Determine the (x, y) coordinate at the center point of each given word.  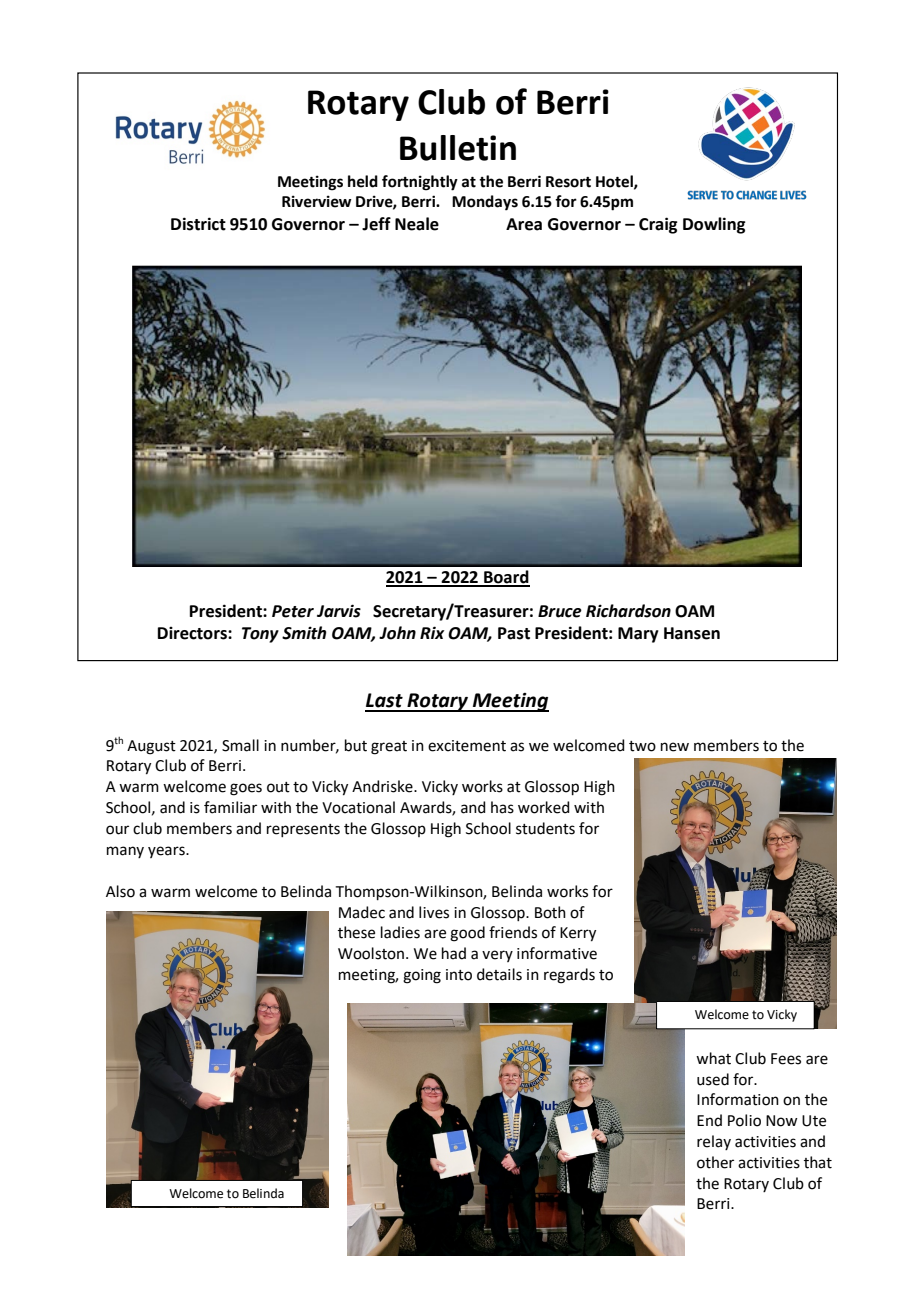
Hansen (692, 633)
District (198, 224)
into (459, 975)
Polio (744, 1120)
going (422, 976)
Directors (193, 633)
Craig (658, 225)
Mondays (485, 203)
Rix (432, 632)
